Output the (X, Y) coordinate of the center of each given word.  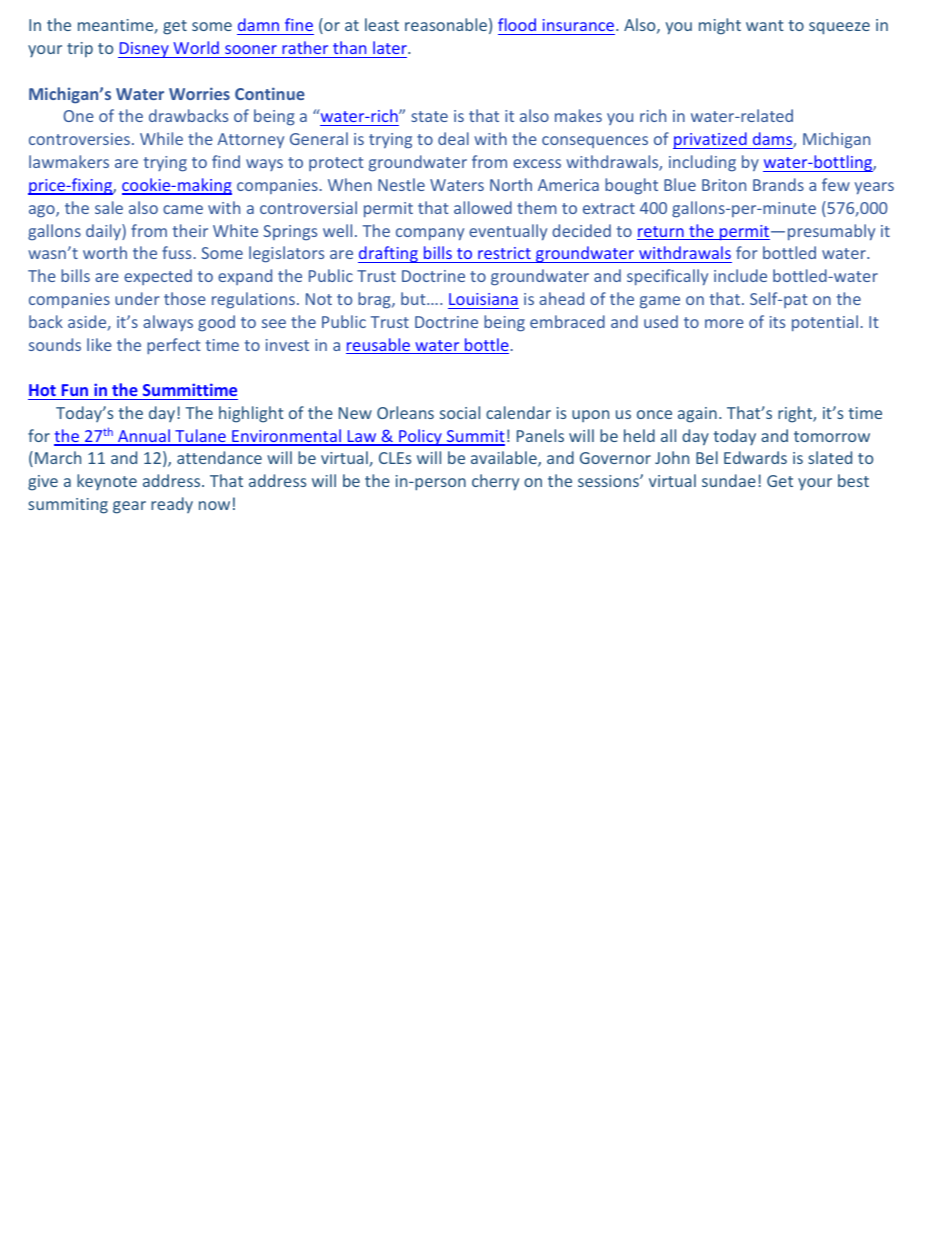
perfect (174, 346)
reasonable (446, 24)
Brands (778, 184)
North (511, 184)
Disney (144, 50)
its (777, 322)
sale (109, 207)
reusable (379, 346)
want (765, 25)
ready (172, 505)
